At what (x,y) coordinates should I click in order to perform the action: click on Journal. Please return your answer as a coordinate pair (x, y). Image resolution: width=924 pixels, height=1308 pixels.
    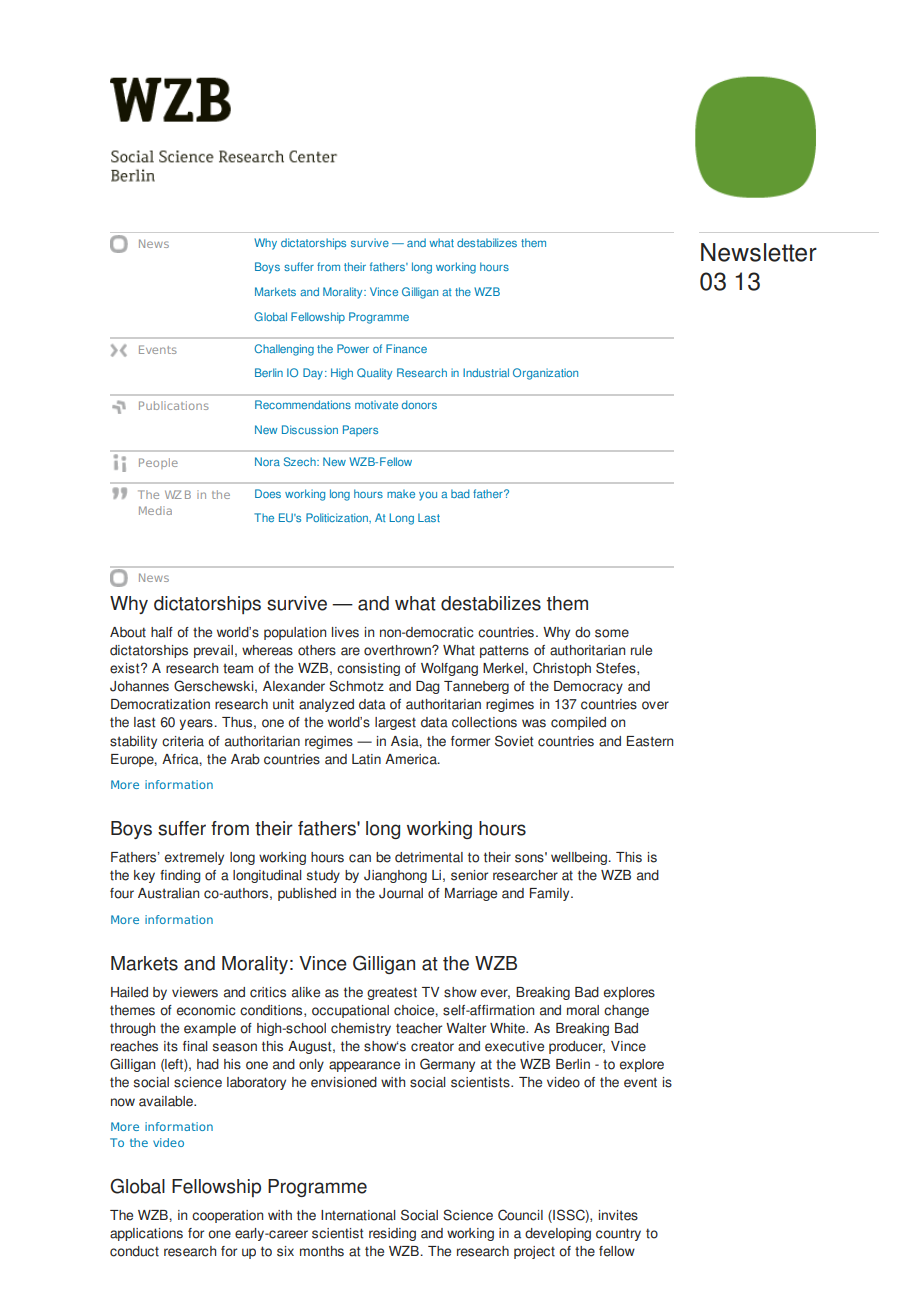
    Looking at the image, I should click on (401, 893).
